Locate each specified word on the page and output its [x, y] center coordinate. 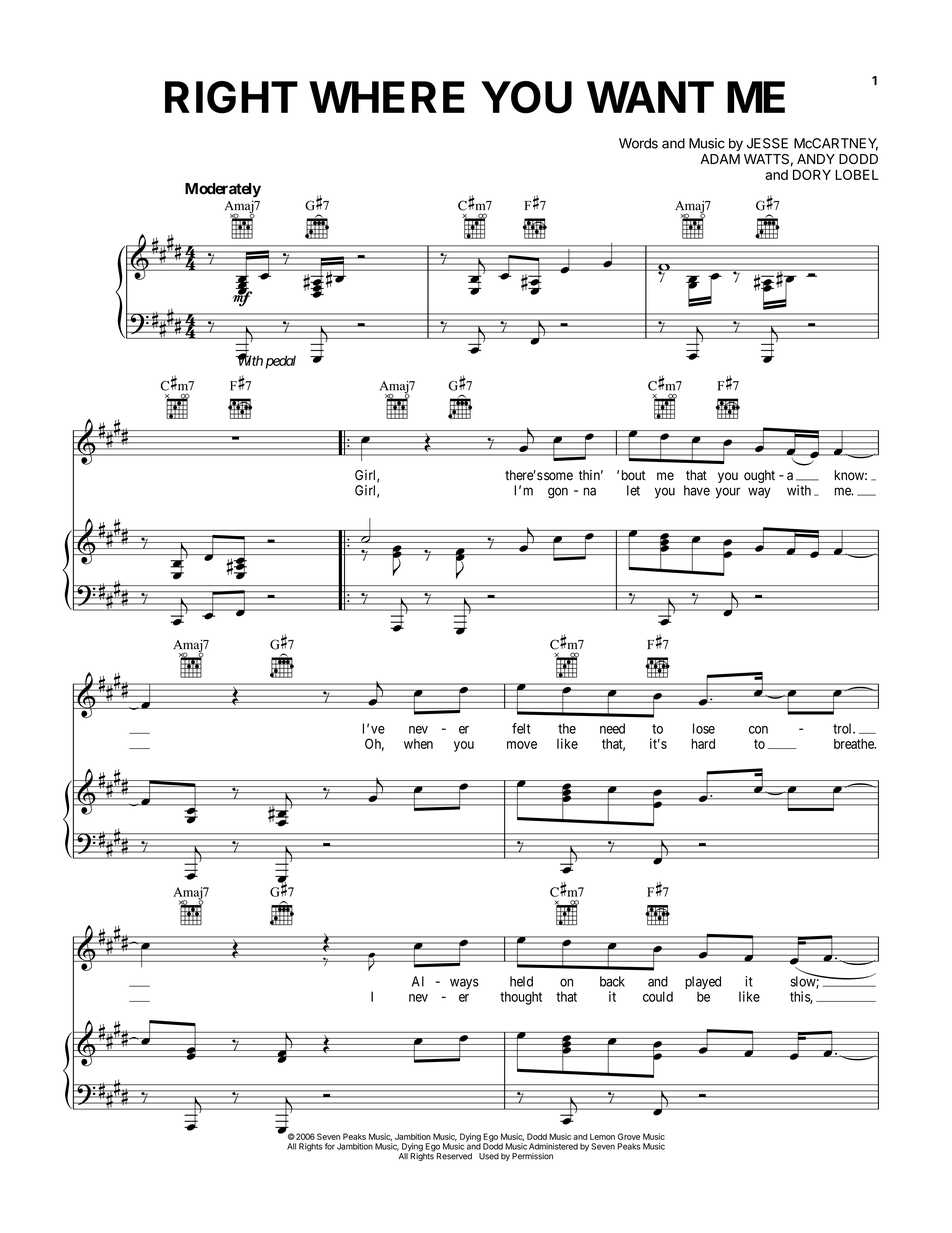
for [330, 1146]
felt [521, 728]
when [418, 744]
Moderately [223, 190]
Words [638, 143]
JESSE [767, 143]
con [758, 730]
